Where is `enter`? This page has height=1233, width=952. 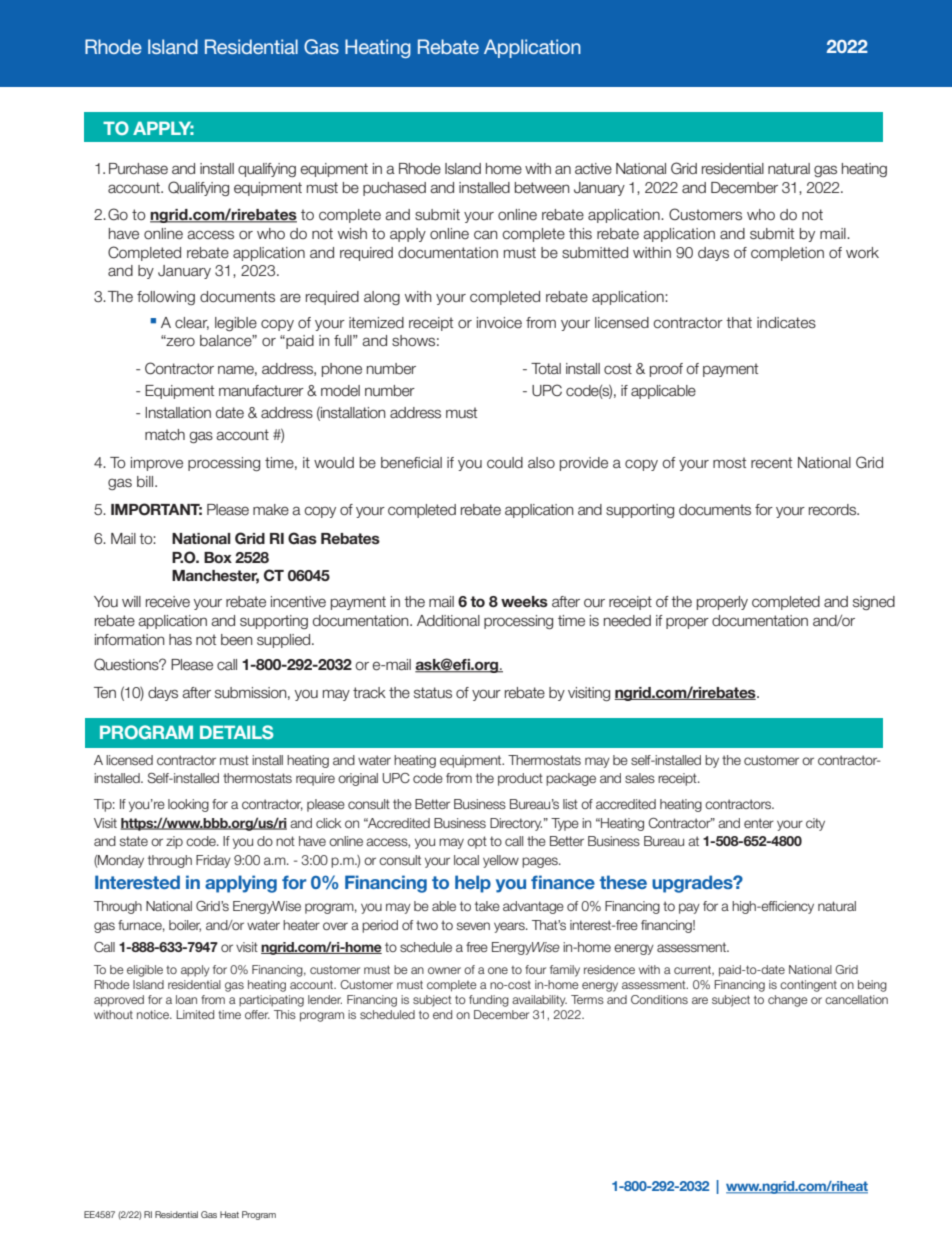
enter is located at coordinates (759, 823).
